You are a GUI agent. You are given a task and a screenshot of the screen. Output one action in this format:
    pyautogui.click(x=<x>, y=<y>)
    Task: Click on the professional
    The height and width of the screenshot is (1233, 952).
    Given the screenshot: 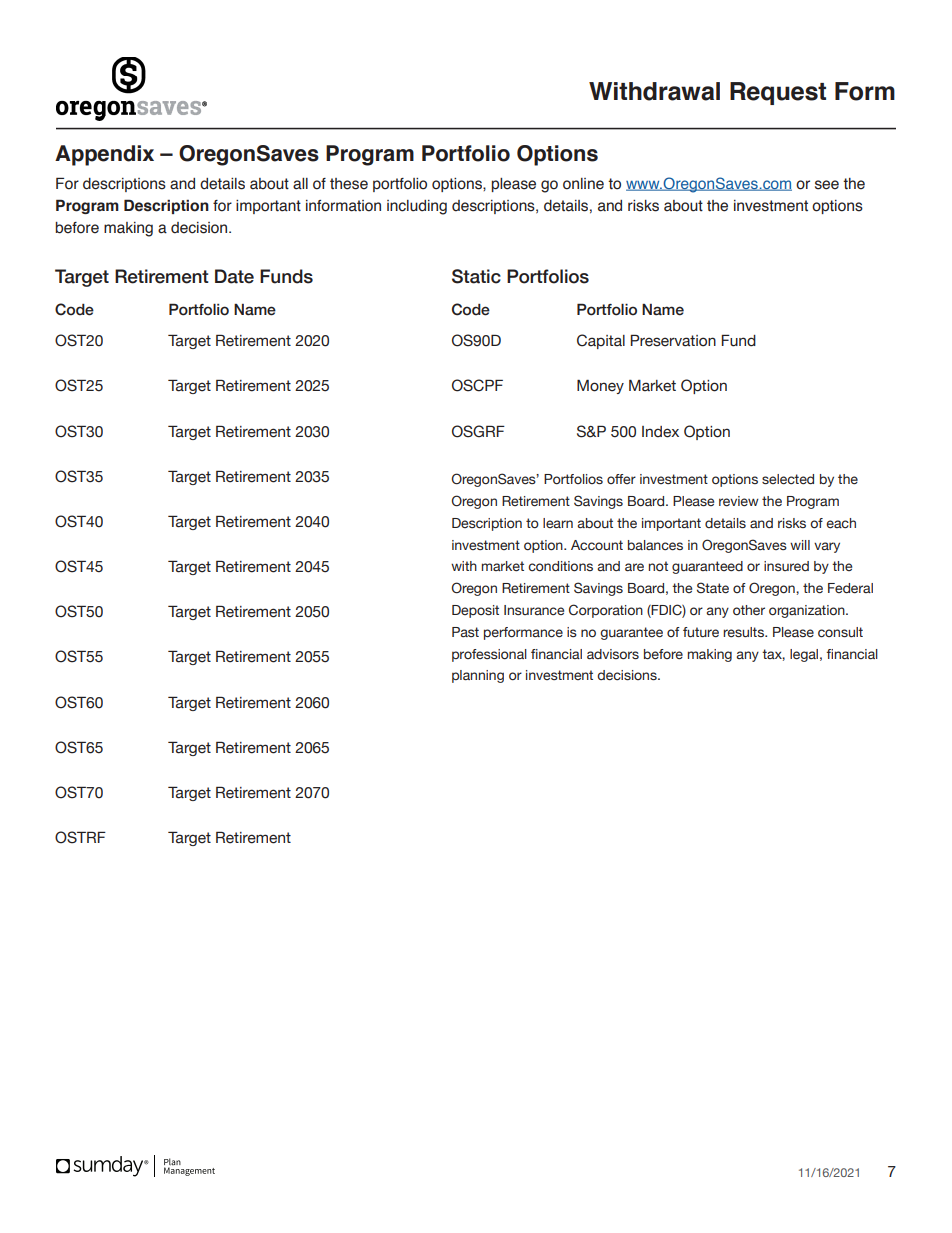 What is the action you would take?
    pyautogui.click(x=489, y=655)
